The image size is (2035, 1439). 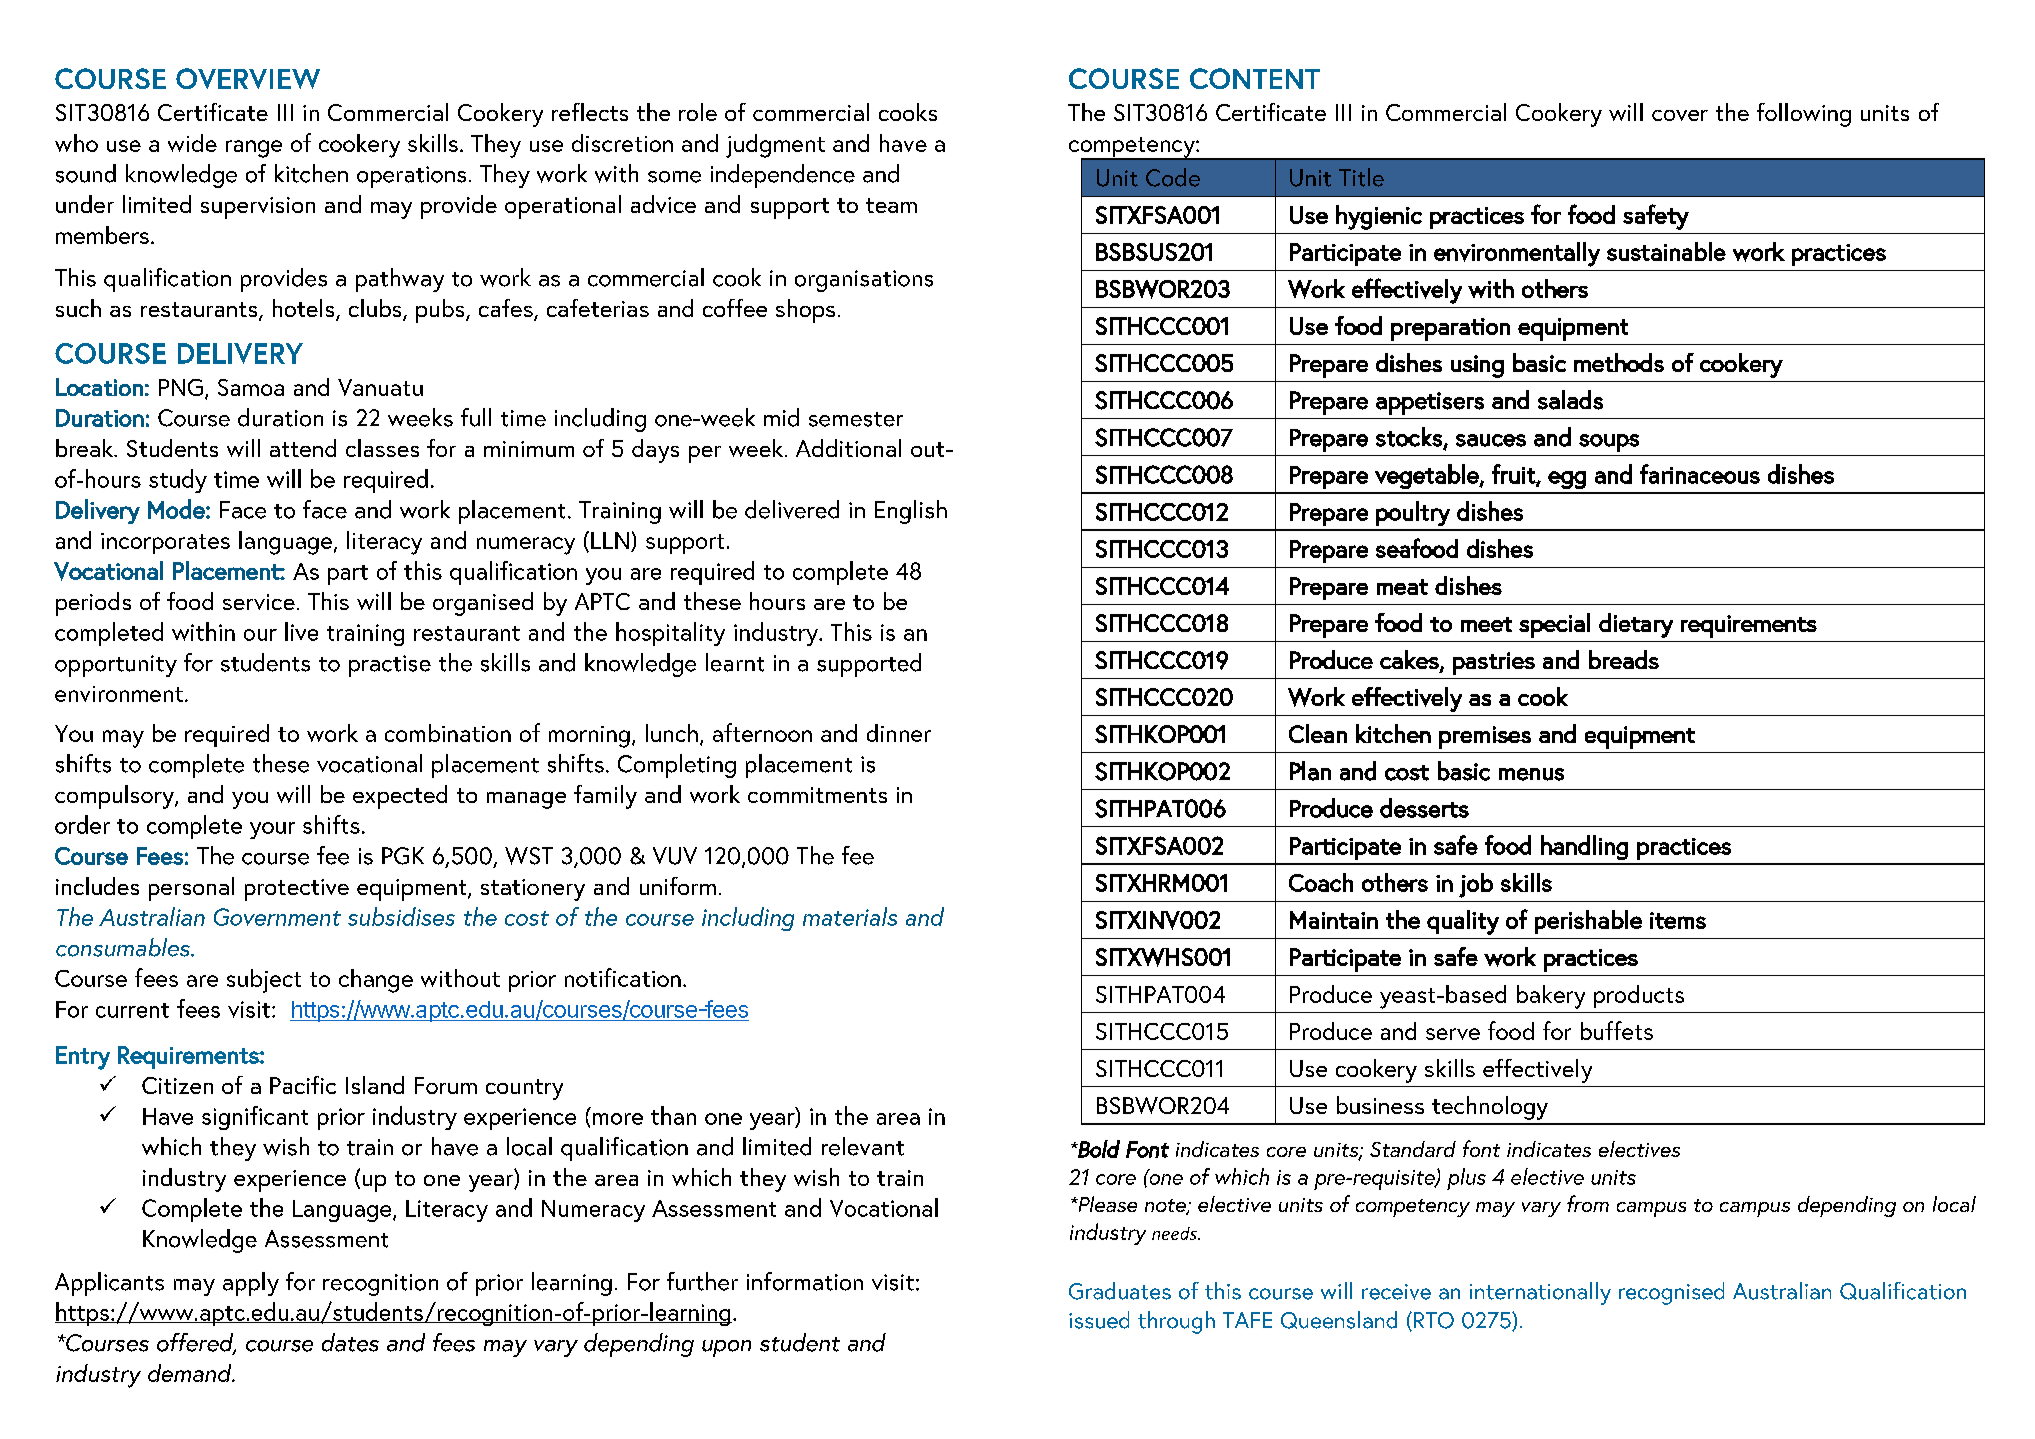 What do you see at coordinates (1680, 115) in the screenshot?
I see `cover` at bounding box center [1680, 115].
